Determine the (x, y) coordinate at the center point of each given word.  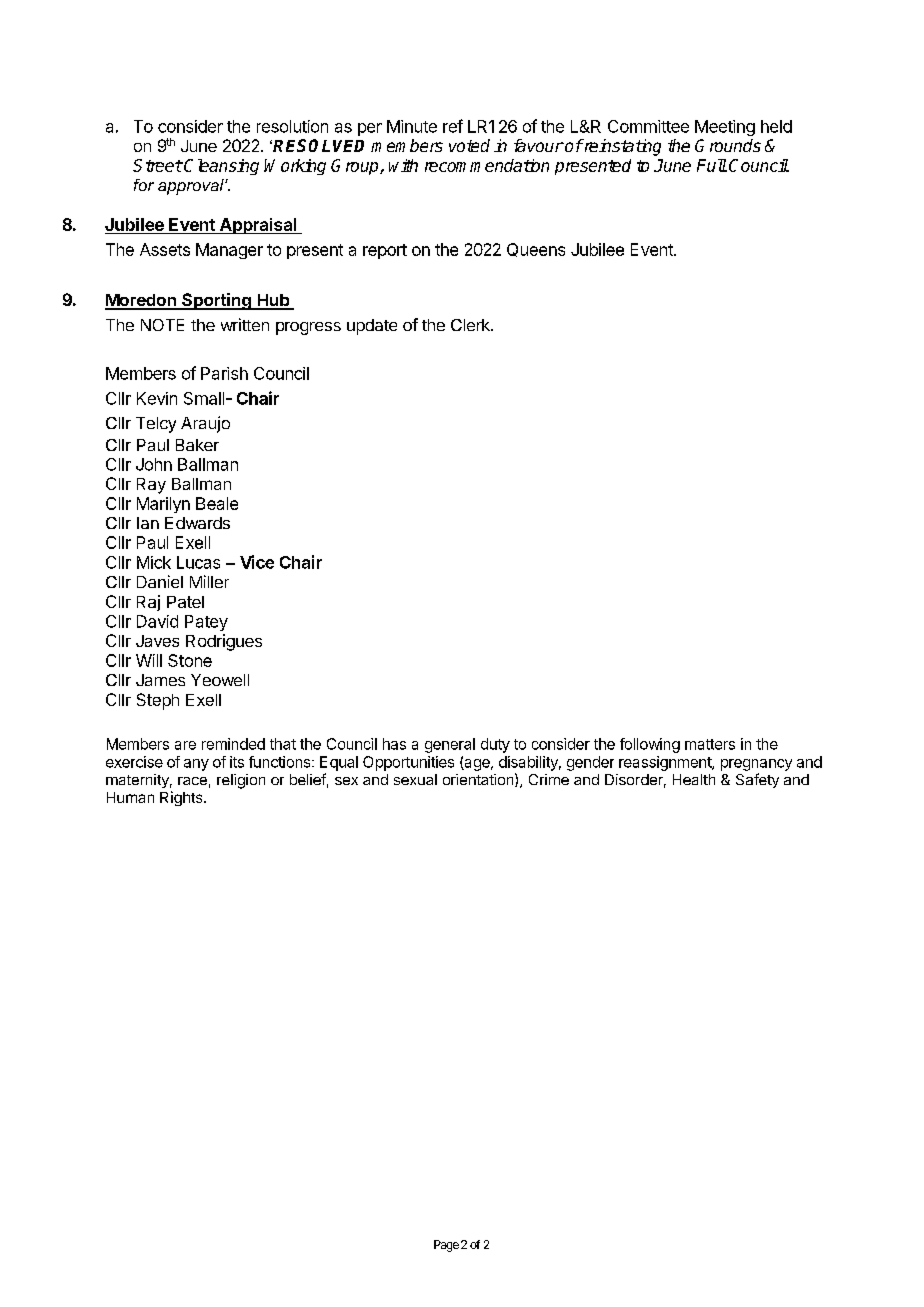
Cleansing (221, 167)
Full (712, 165)
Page (446, 1246)
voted (469, 145)
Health (694, 779)
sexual (415, 779)
